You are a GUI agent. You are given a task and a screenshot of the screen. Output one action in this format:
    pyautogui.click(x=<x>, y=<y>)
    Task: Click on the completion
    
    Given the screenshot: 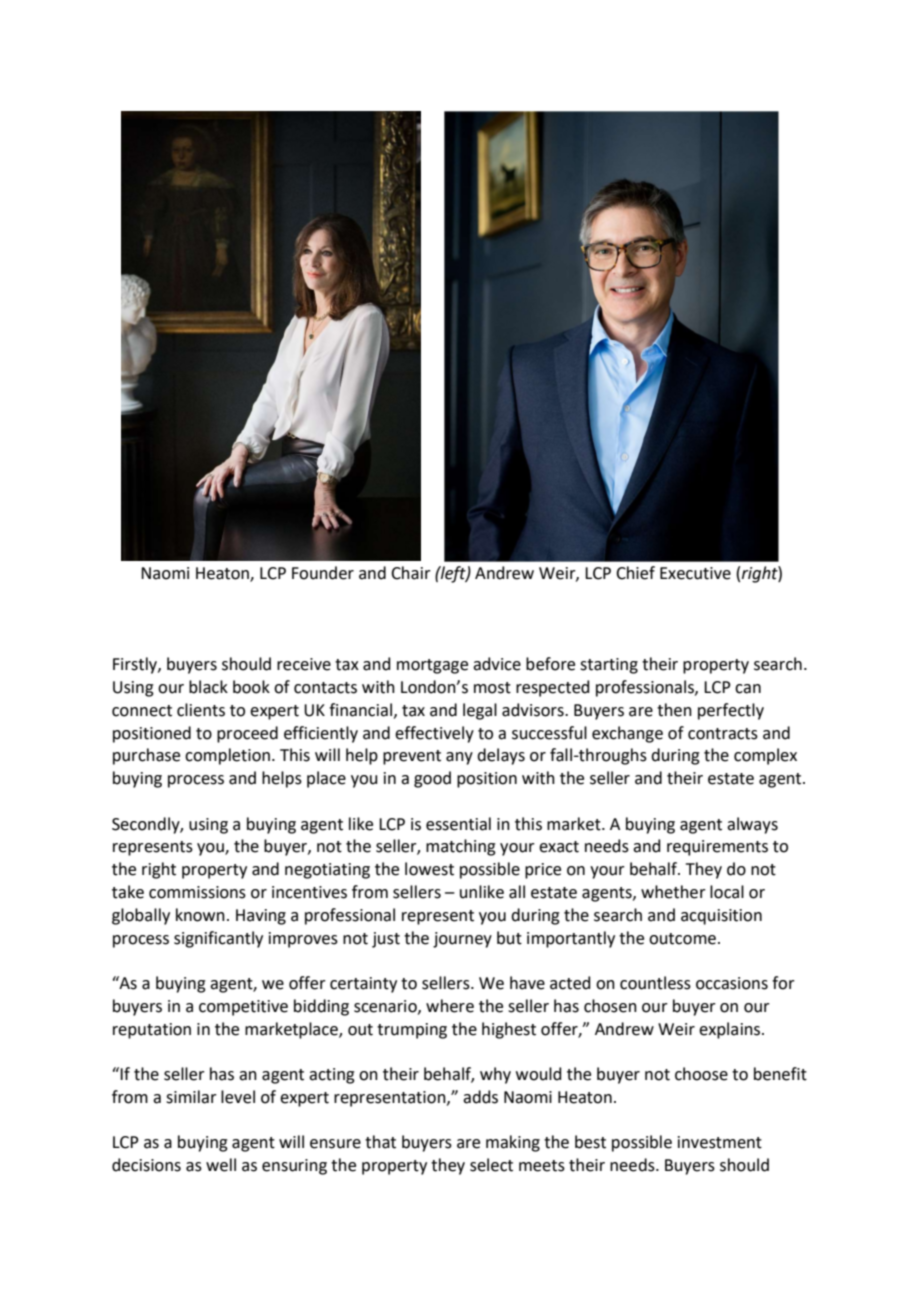 What is the action you would take?
    pyautogui.click(x=227, y=756)
